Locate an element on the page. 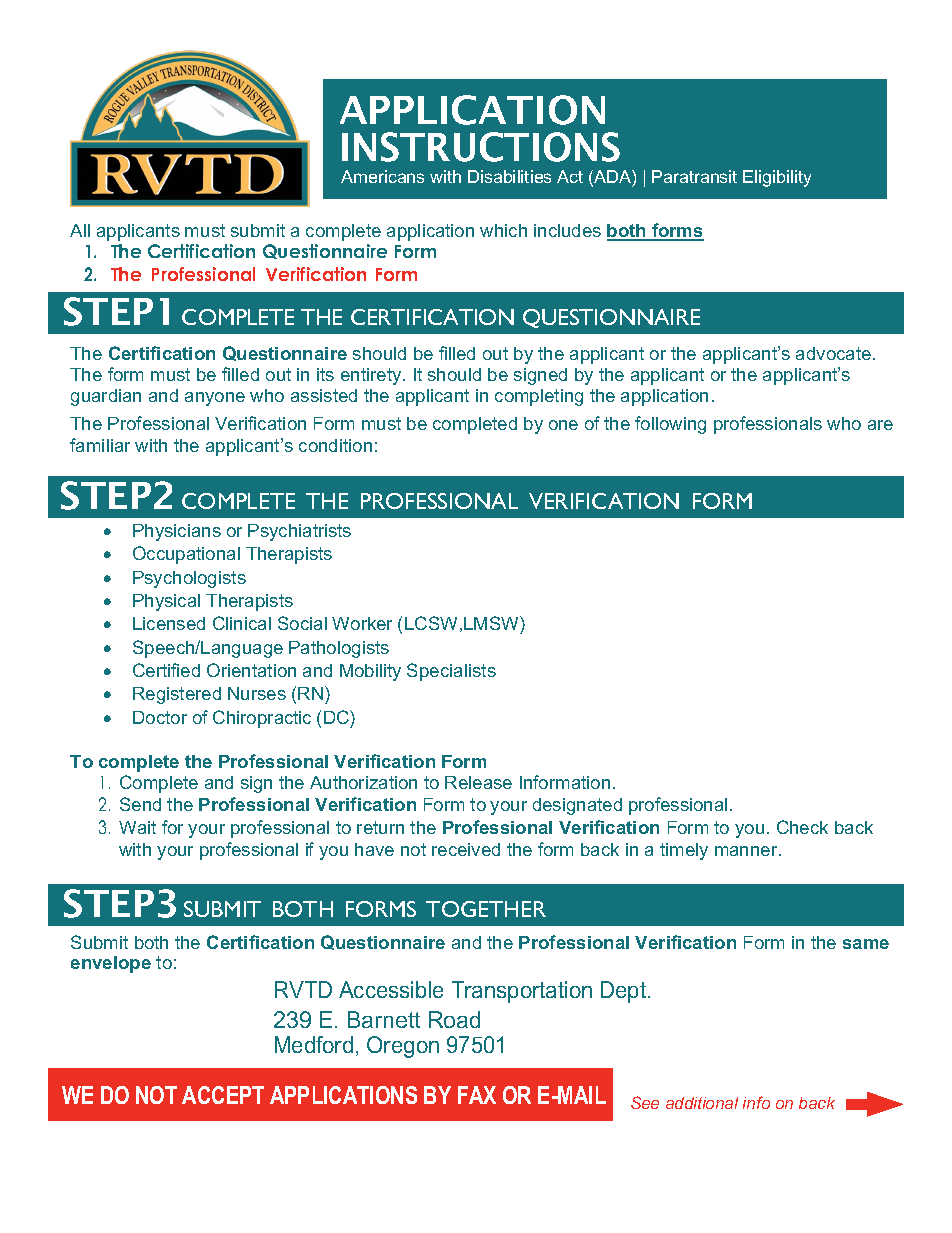 The width and height of the image is (952, 1233). Wait is located at coordinates (137, 827).
